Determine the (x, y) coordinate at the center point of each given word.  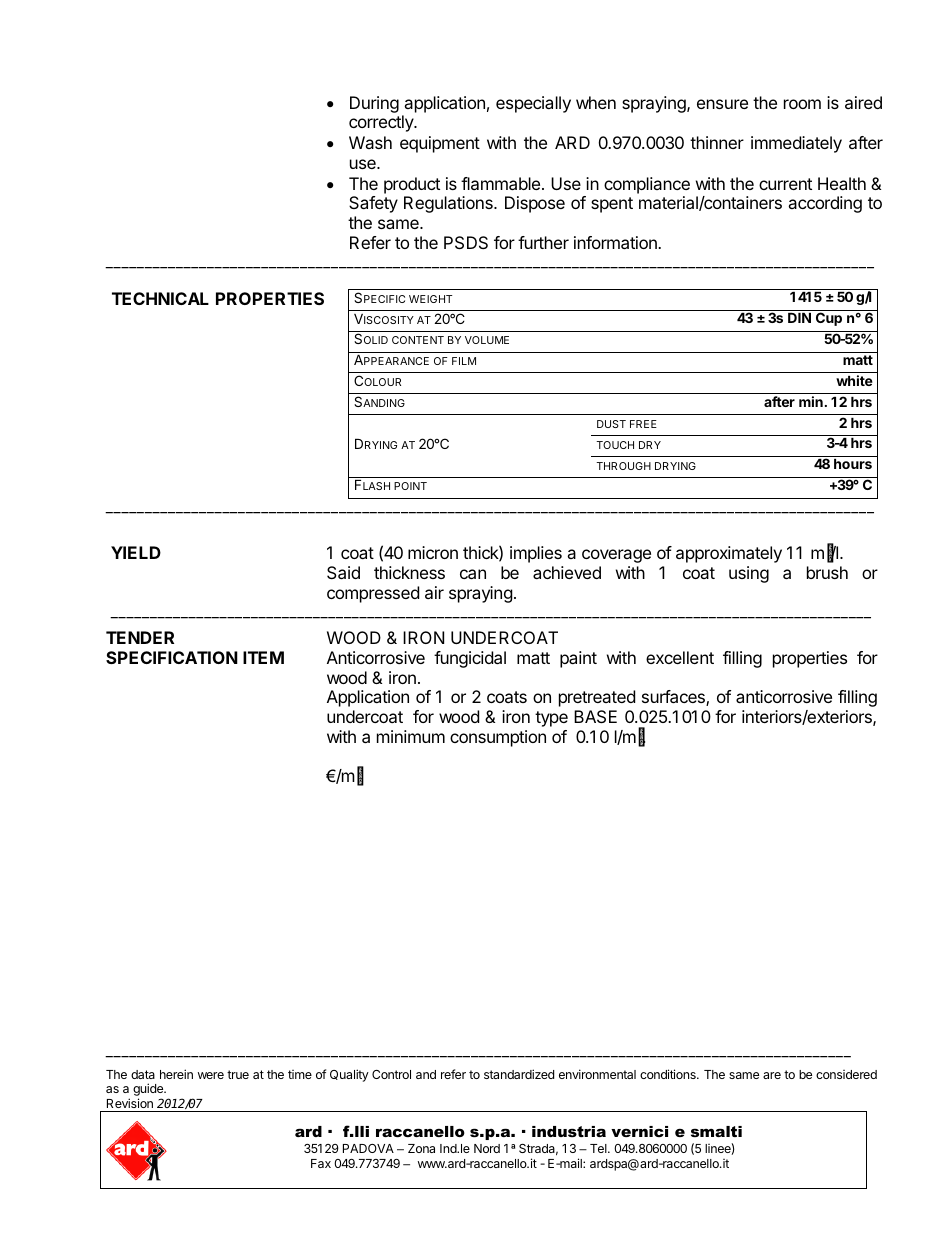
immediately (796, 144)
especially (533, 104)
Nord (487, 1148)
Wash (370, 142)
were (211, 1075)
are (772, 1075)
